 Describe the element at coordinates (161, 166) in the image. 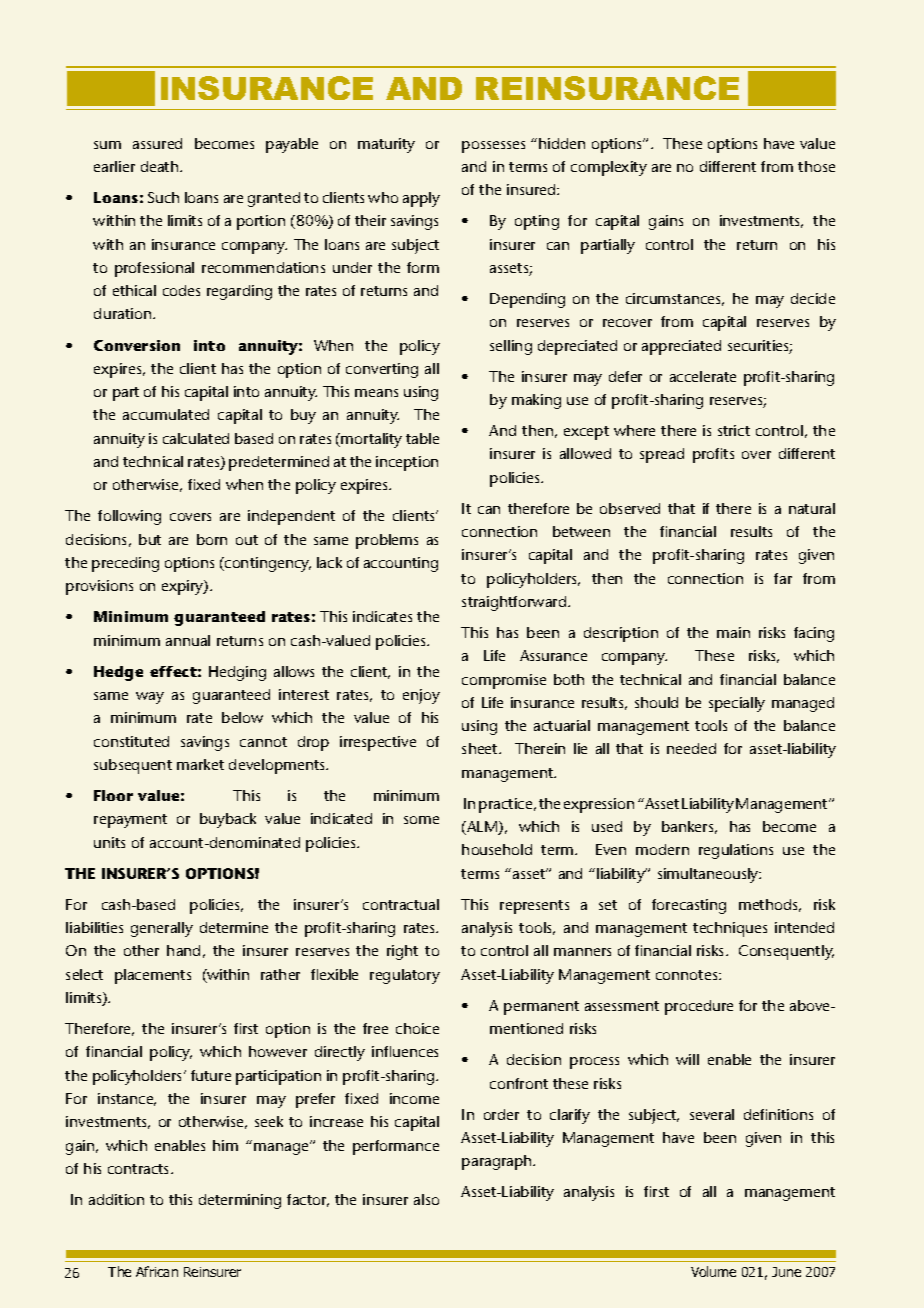

I see `death` at that location.
